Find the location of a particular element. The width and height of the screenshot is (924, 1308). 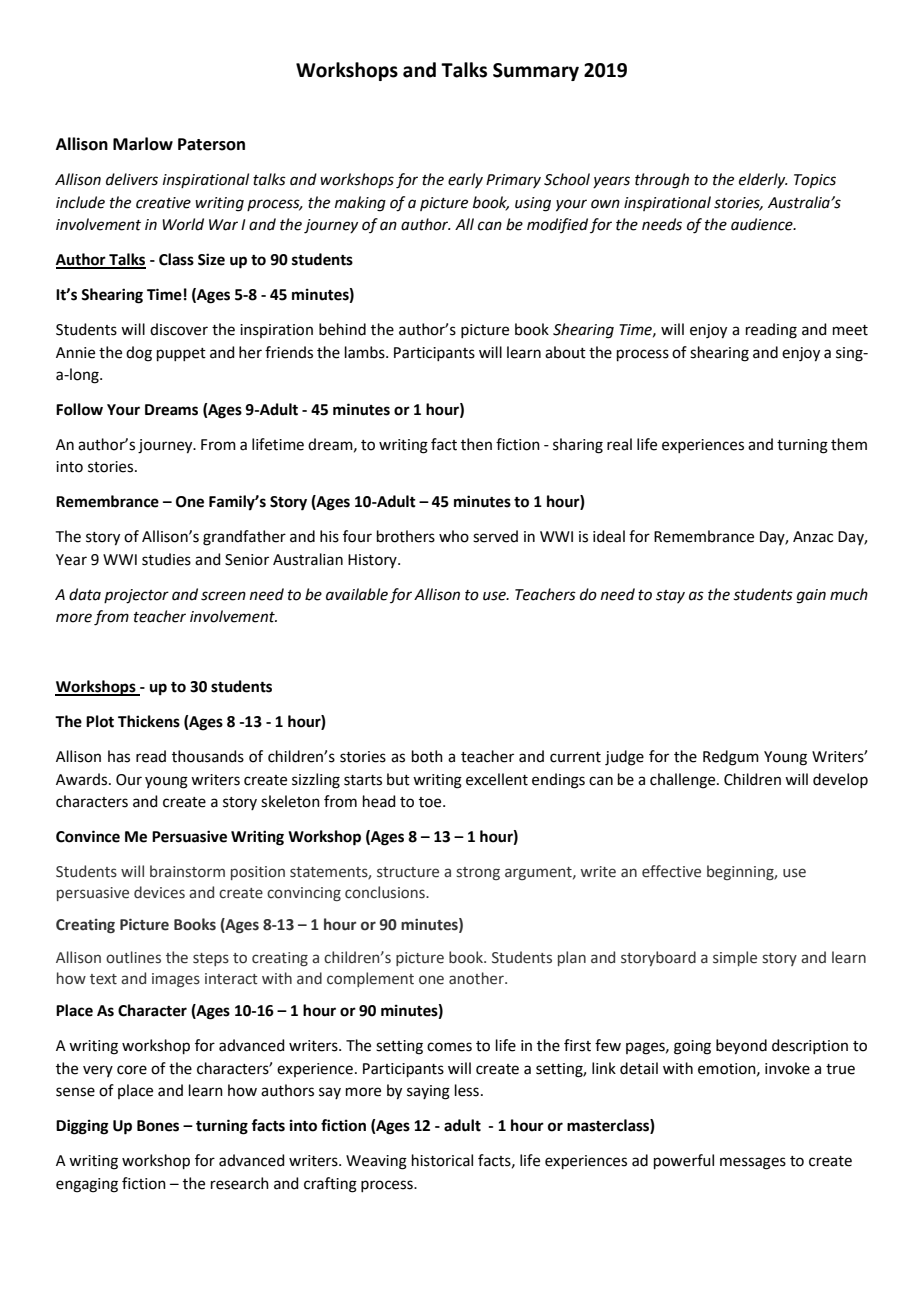

toe is located at coordinates (431, 802).
